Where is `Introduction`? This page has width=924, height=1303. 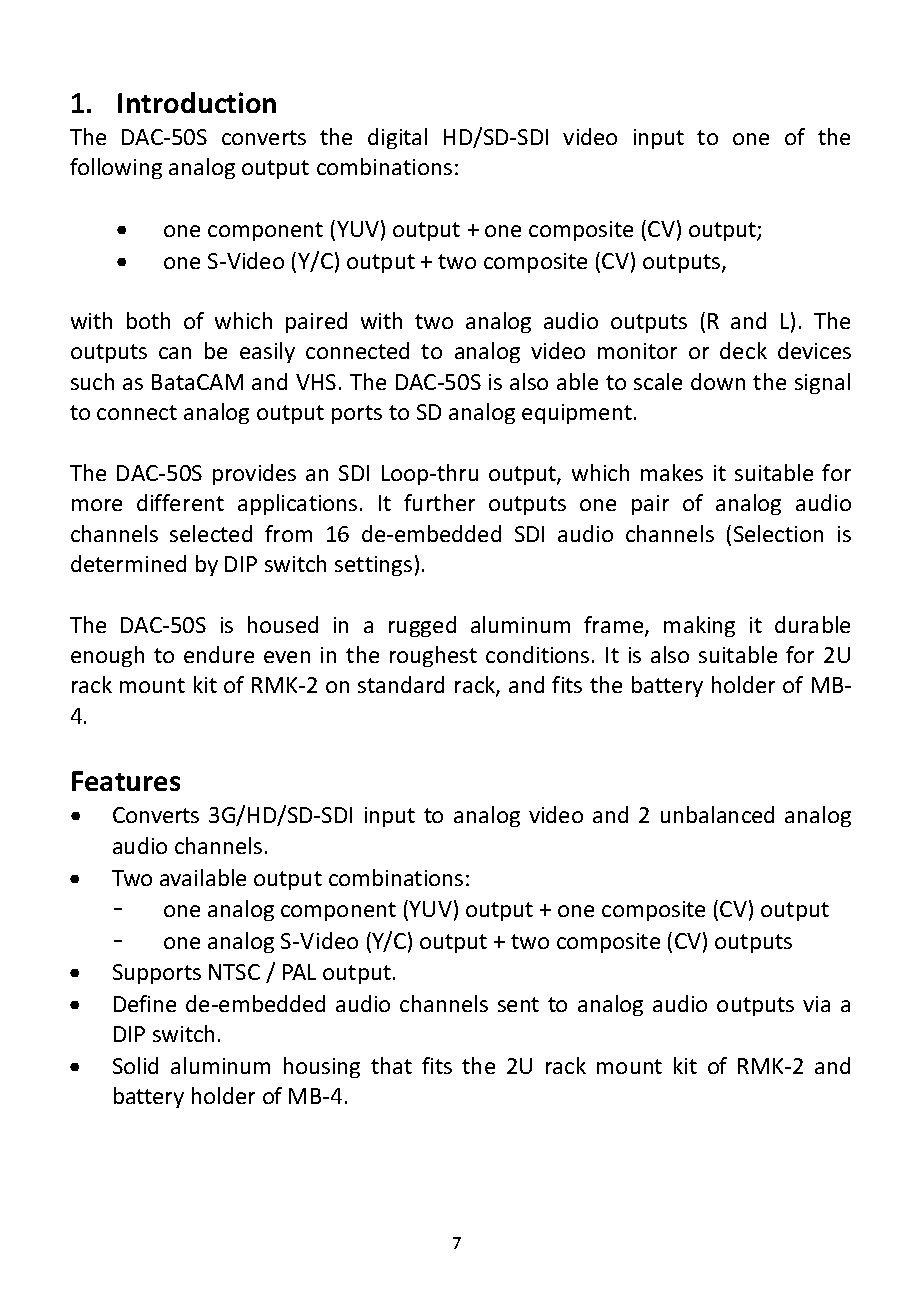
Introduction is located at coordinates (197, 102).
